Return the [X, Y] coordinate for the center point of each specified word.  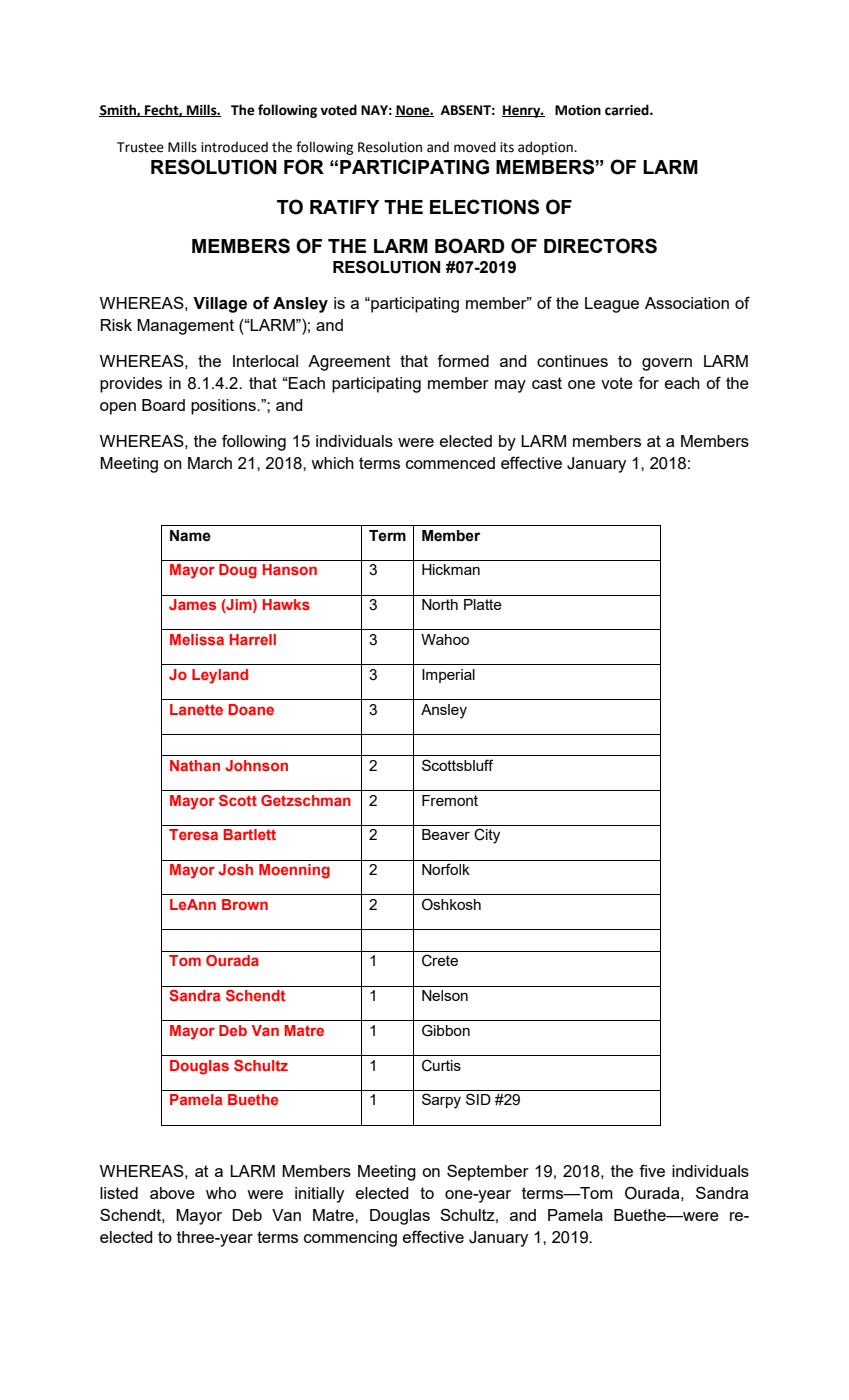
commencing [350, 1239]
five [652, 1170]
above [172, 1193]
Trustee [140, 147]
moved [475, 147]
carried [628, 110]
